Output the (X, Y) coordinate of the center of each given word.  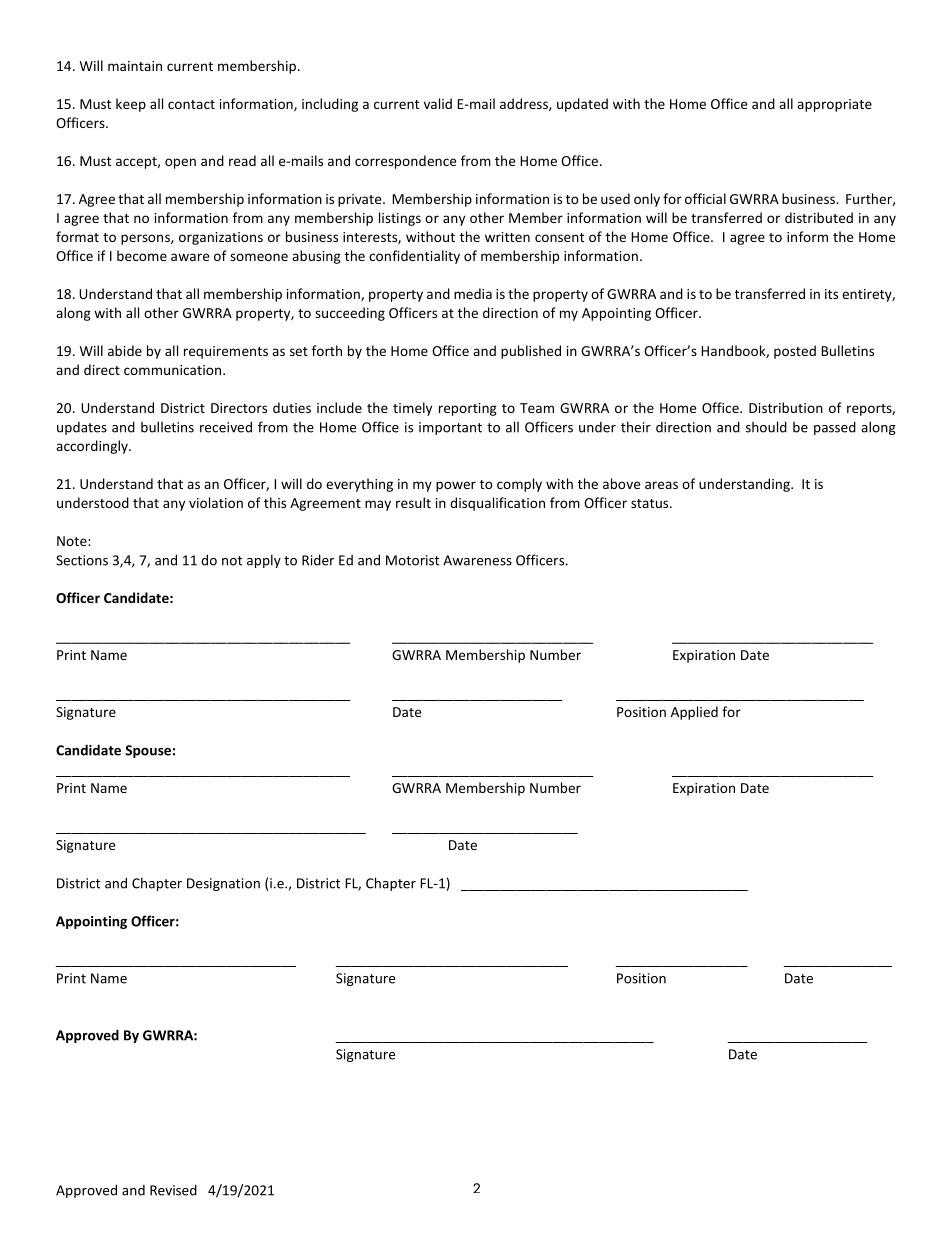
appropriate (834, 105)
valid (438, 103)
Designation (223, 884)
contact (191, 104)
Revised (173, 1190)
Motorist (412, 560)
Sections (82, 560)
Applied (694, 713)
